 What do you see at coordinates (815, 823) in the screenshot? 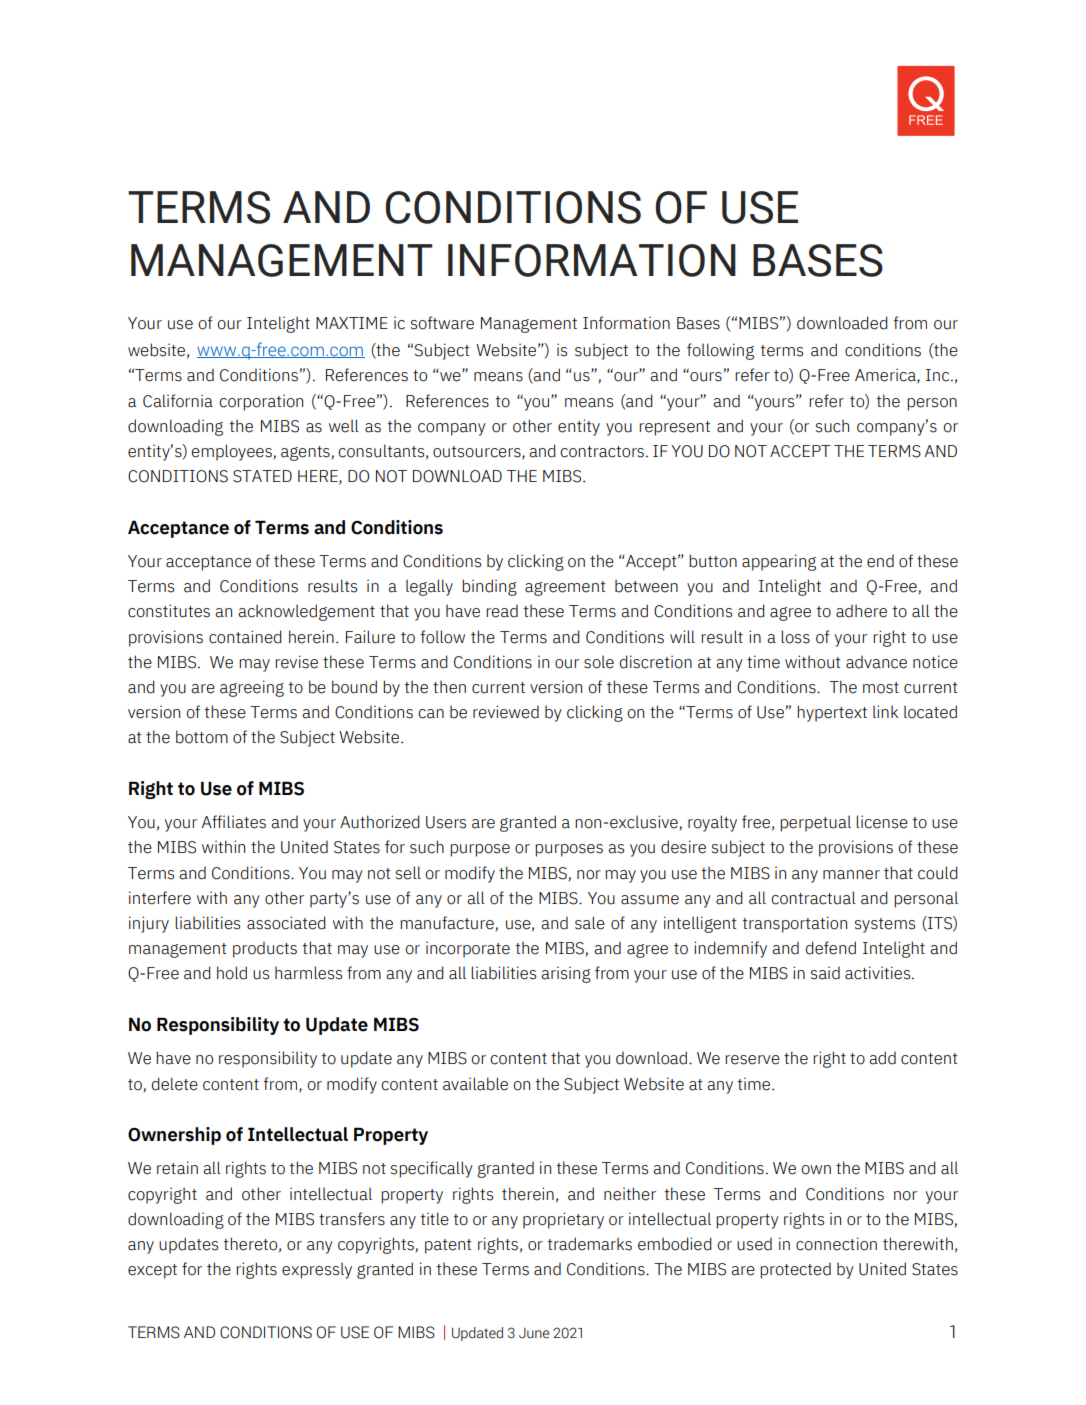
I see `perpetual` at bounding box center [815, 823].
